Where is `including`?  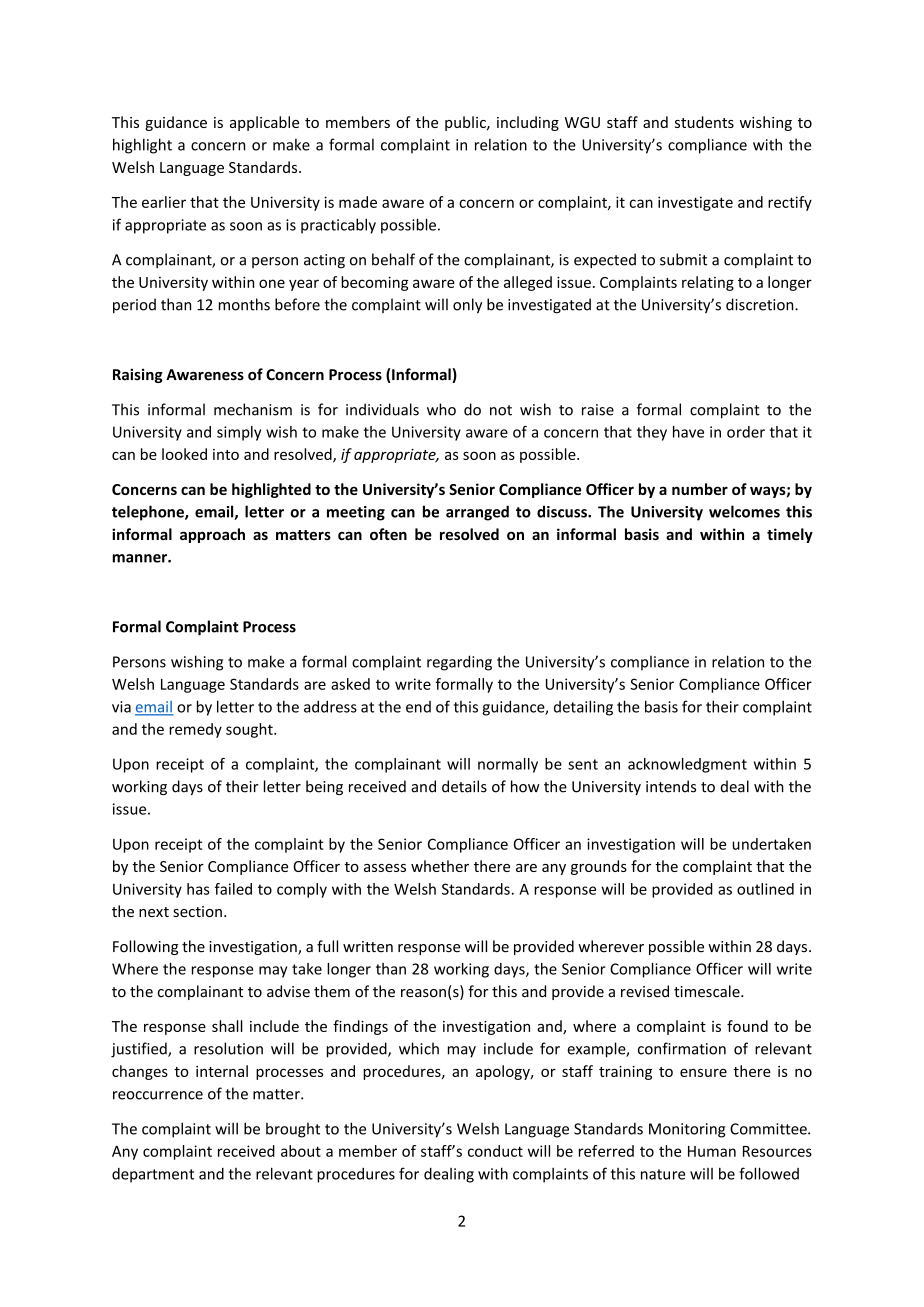
including is located at coordinates (528, 123).
